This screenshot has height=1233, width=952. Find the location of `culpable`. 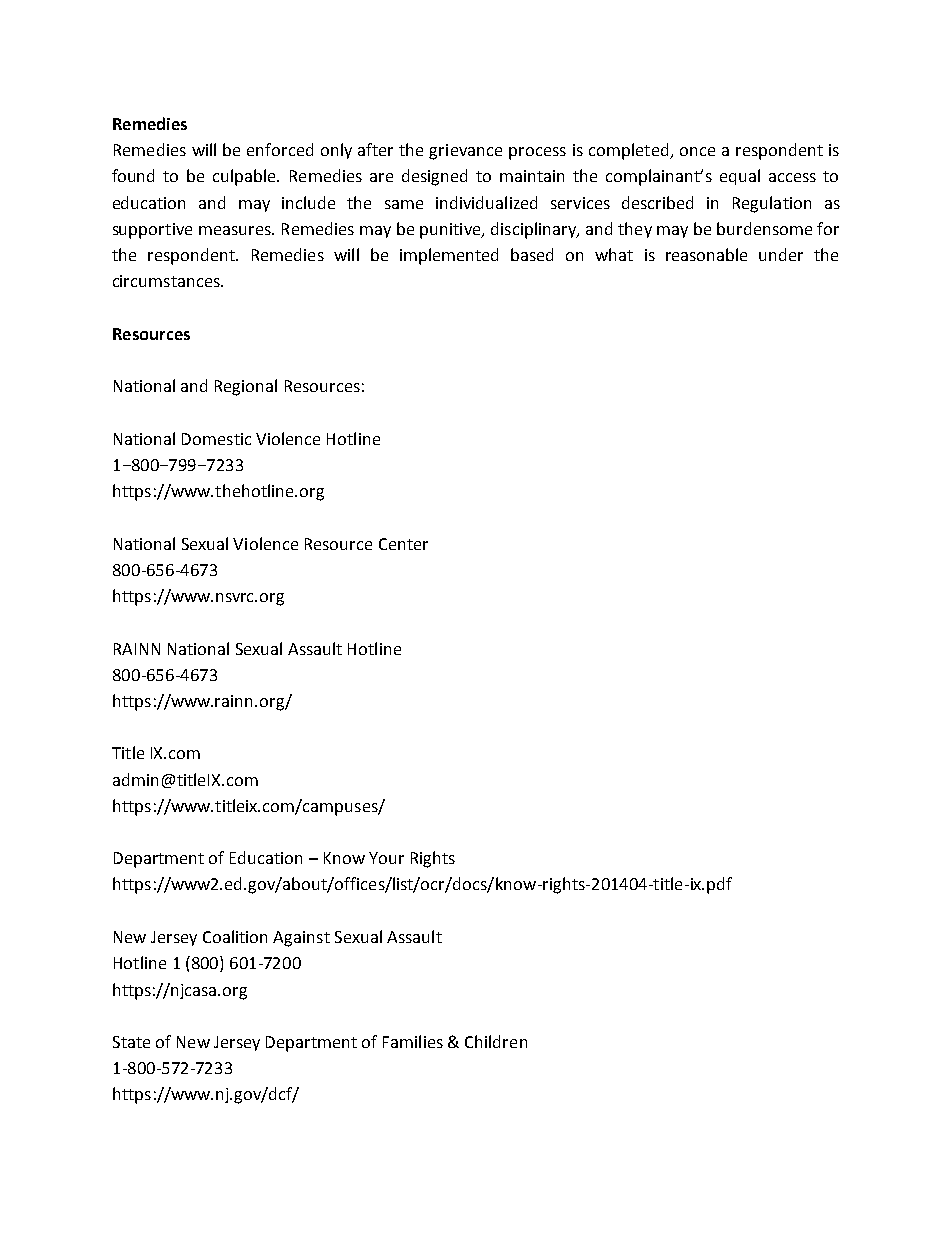

culpable is located at coordinates (245, 177).
